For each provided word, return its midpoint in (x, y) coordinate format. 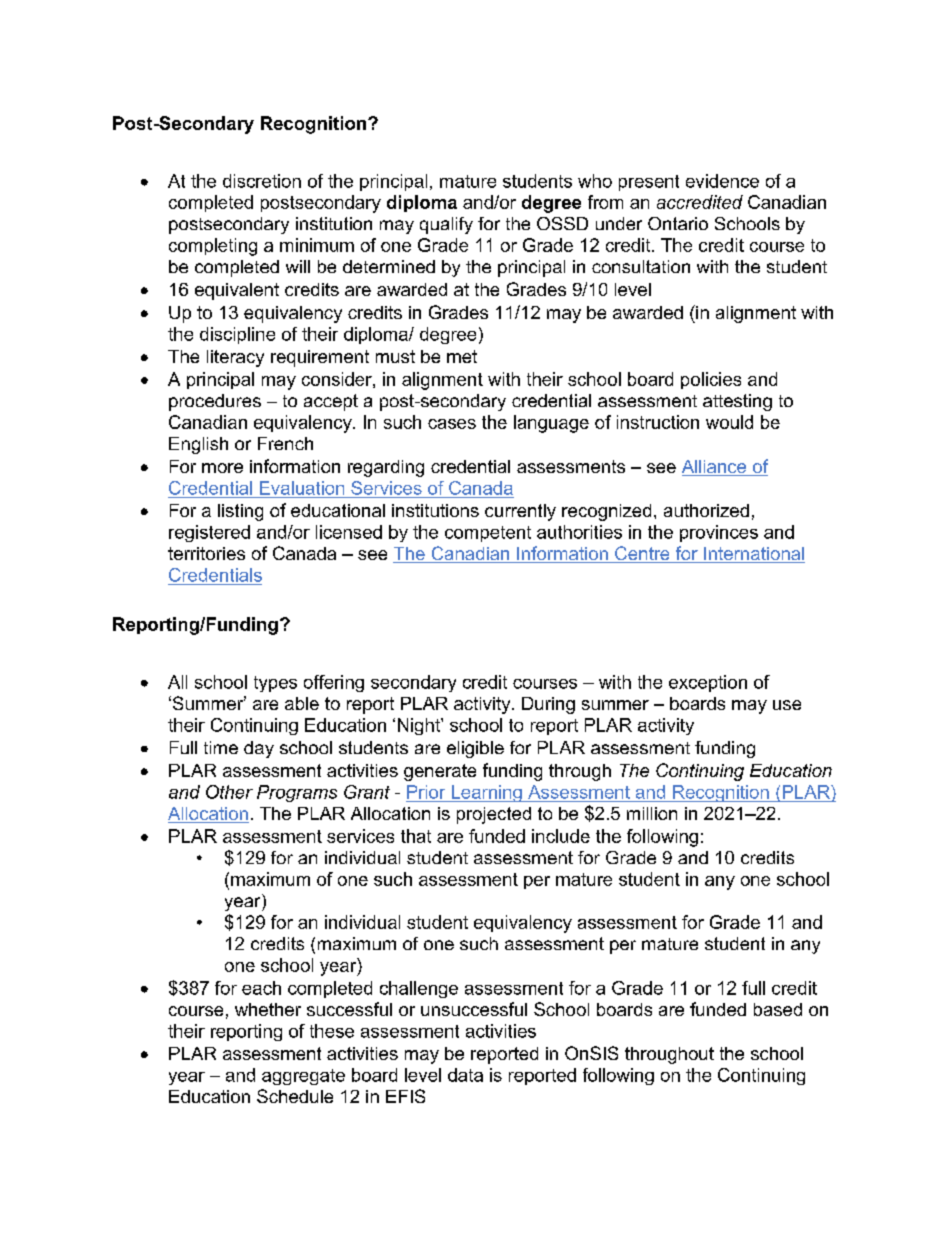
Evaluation (302, 488)
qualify (446, 225)
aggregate (303, 1077)
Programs (297, 793)
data (465, 1075)
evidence (722, 181)
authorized (706, 510)
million (652, 813)
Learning (486, 793)
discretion (262, 181)
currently (520, 512)
